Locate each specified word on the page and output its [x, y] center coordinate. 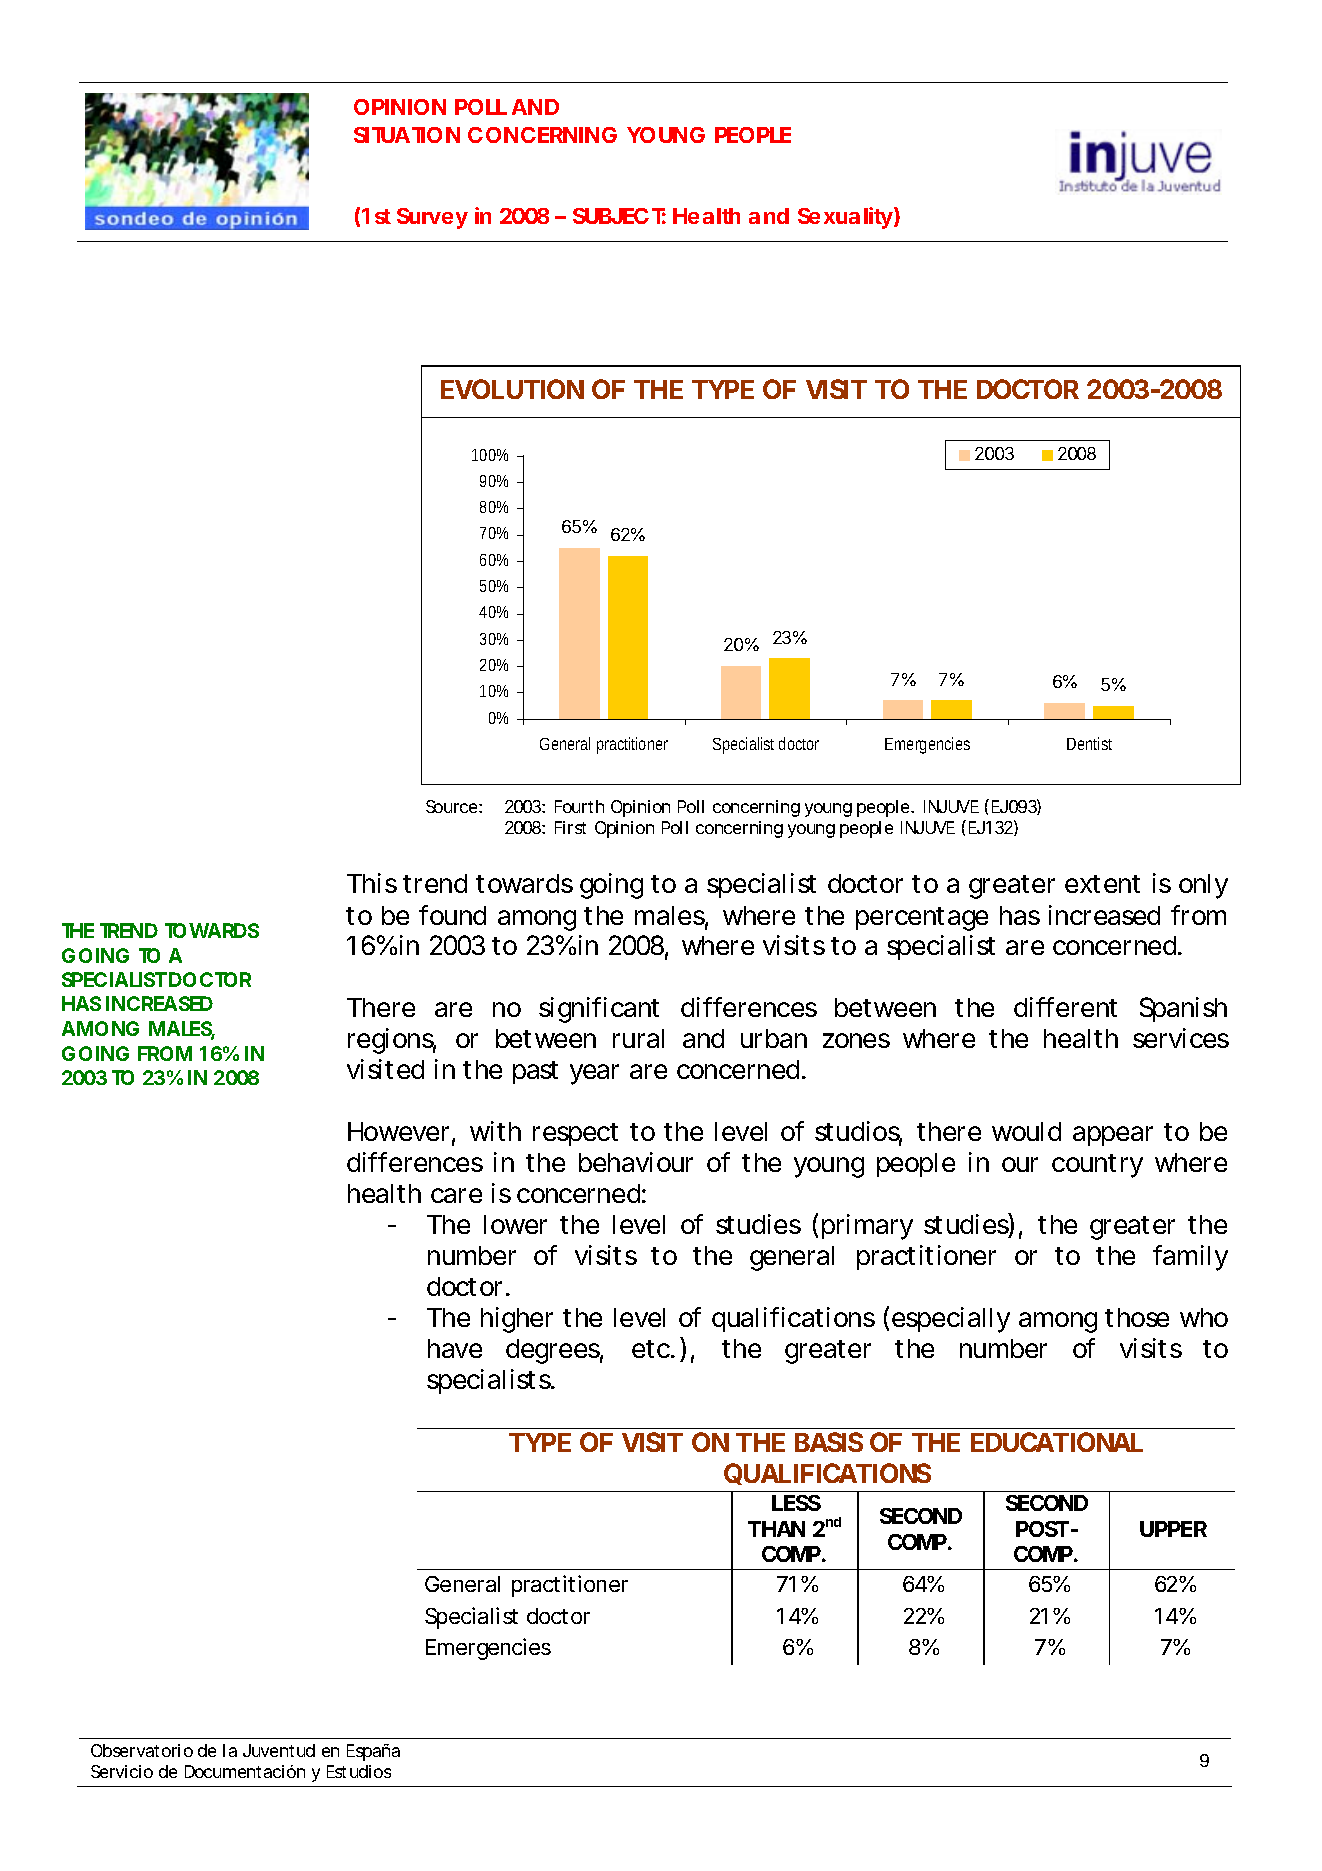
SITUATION [407, 135]
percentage [922, 919]
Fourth [579, 806]
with [495, 1131]
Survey [432, 218]
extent [1102, 884]
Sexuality [846, 218]
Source [453, 806]
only [1203, 886]
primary [867, 1227]
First [570, 827]
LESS [796, 1503]
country [1097, 1166]
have [455, 1348]
